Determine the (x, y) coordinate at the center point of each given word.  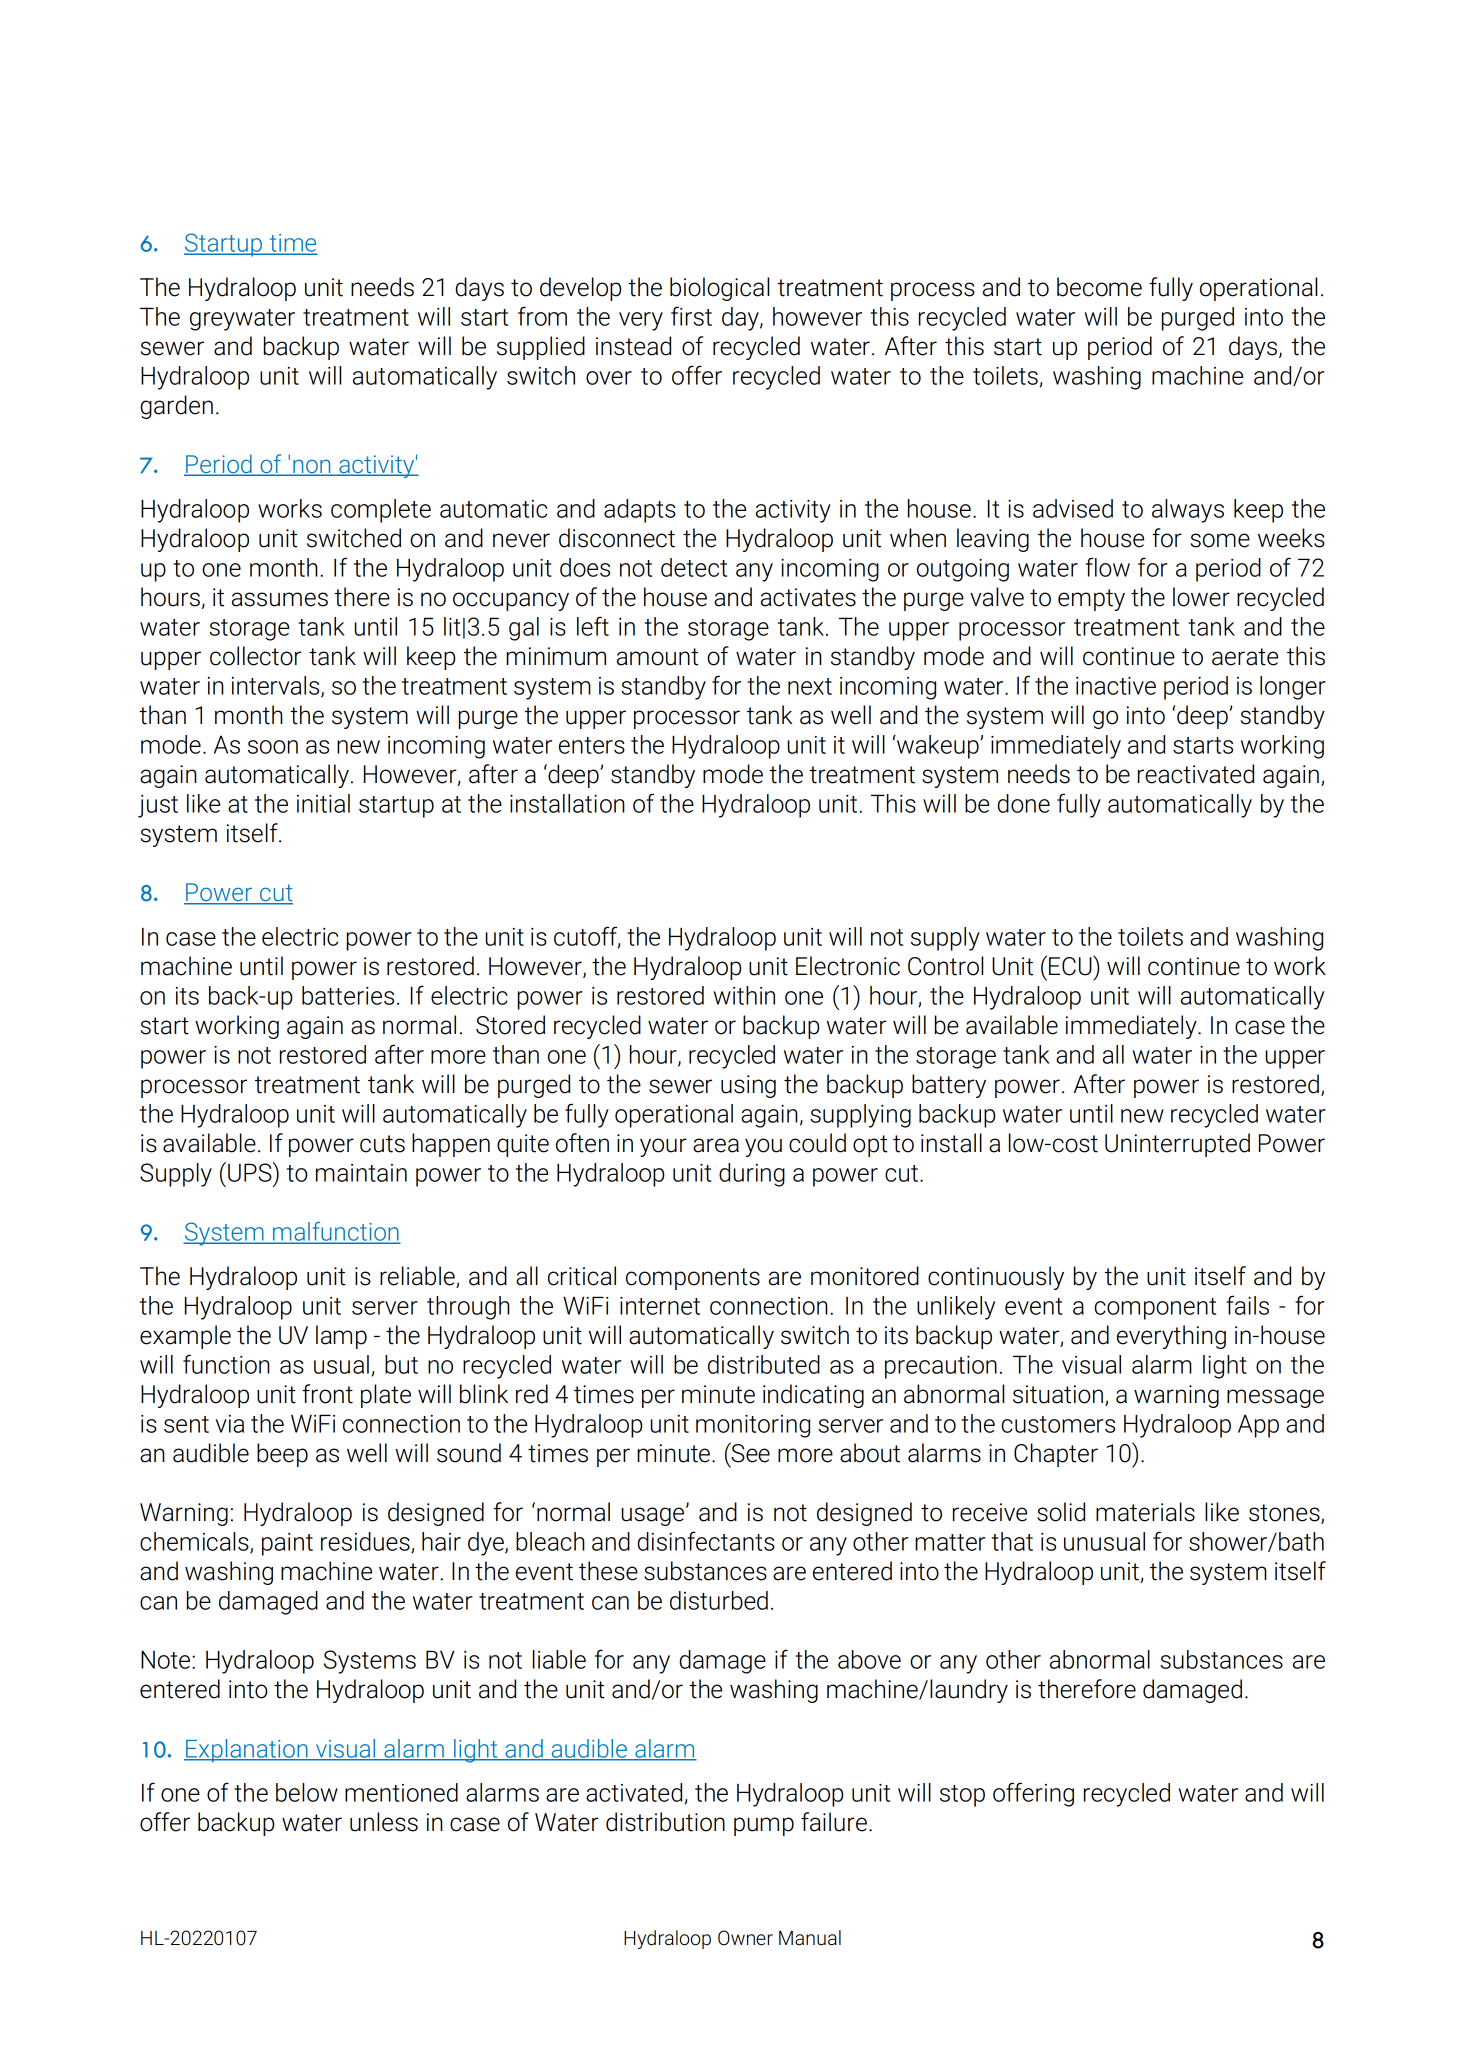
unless (384, 1822)
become (1099, 287)
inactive (1116, 686)
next (810, 686)
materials (1145, 1512)
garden (176, 407)
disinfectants (706, 1541)
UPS (251, 1172)
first (691, 316)
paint (287, 1544)
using (748, 1086)
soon (273, 747)
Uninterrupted (1177, 1145)
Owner (745, 1938)
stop (962, 1796)
